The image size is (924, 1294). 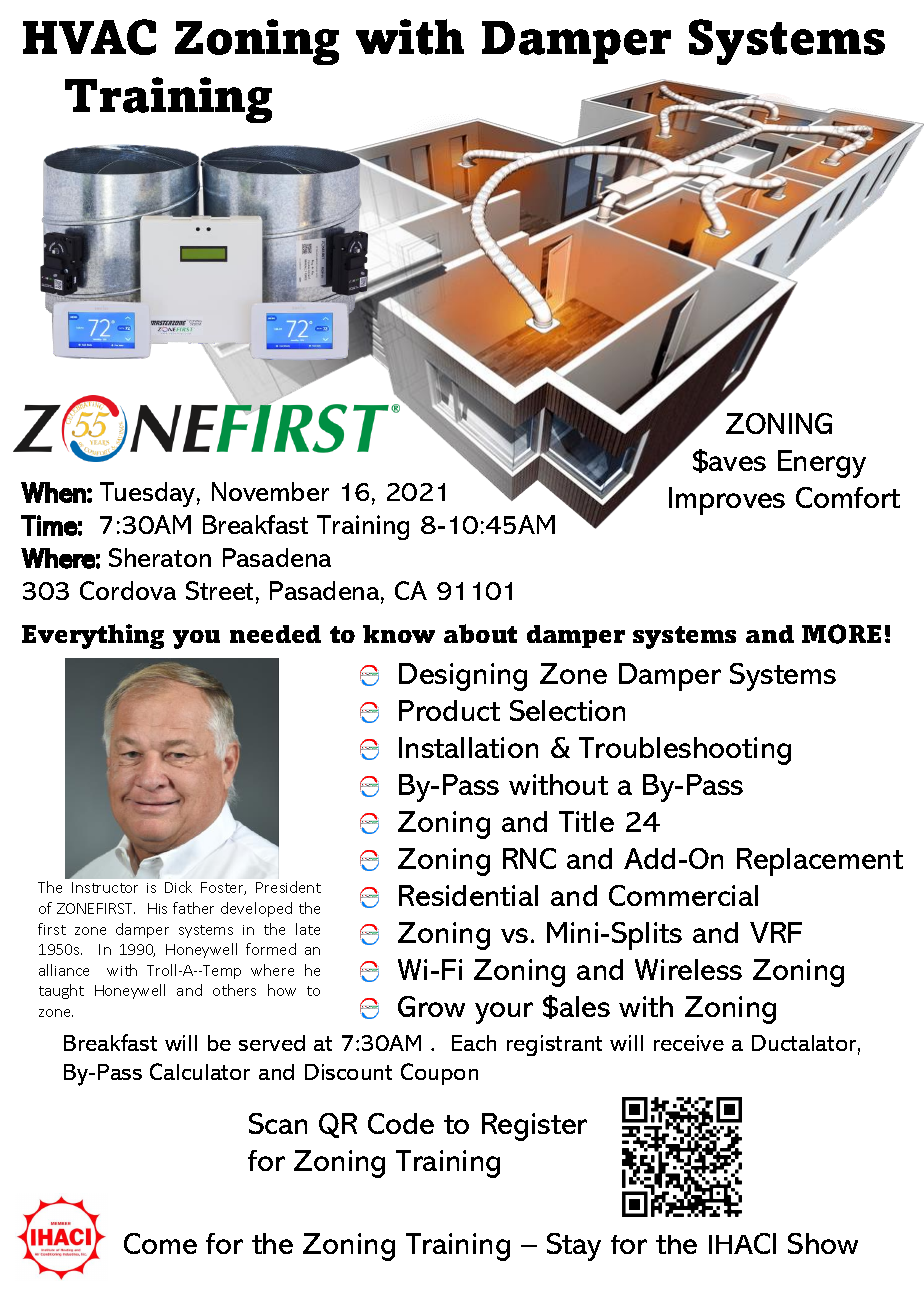 What do you see at coordinates (160, 557) in the image?
I see `Sheraton` at bounding box center [160, 557].
